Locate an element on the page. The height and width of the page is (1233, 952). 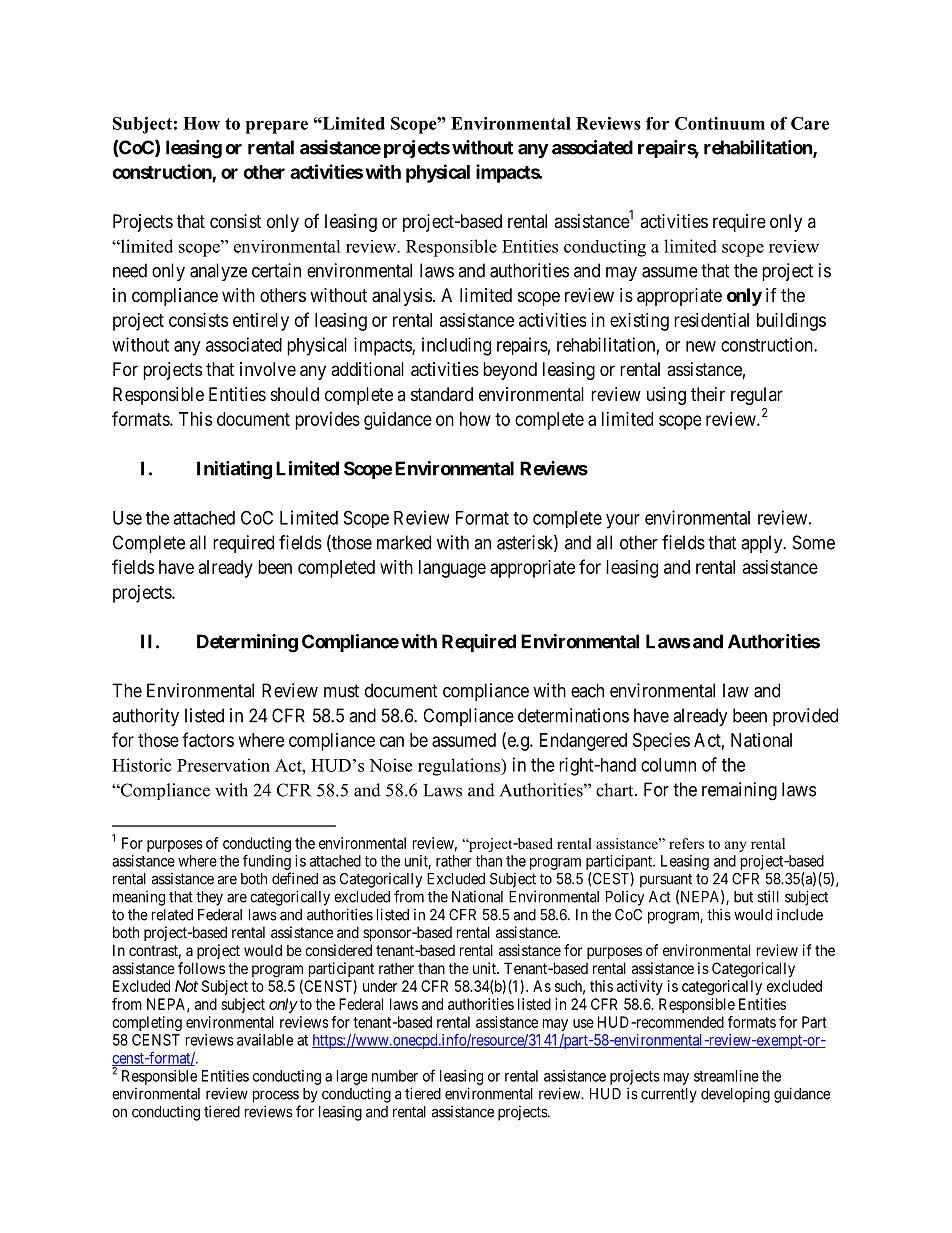
prepare is located at coordinates (277, 127).
